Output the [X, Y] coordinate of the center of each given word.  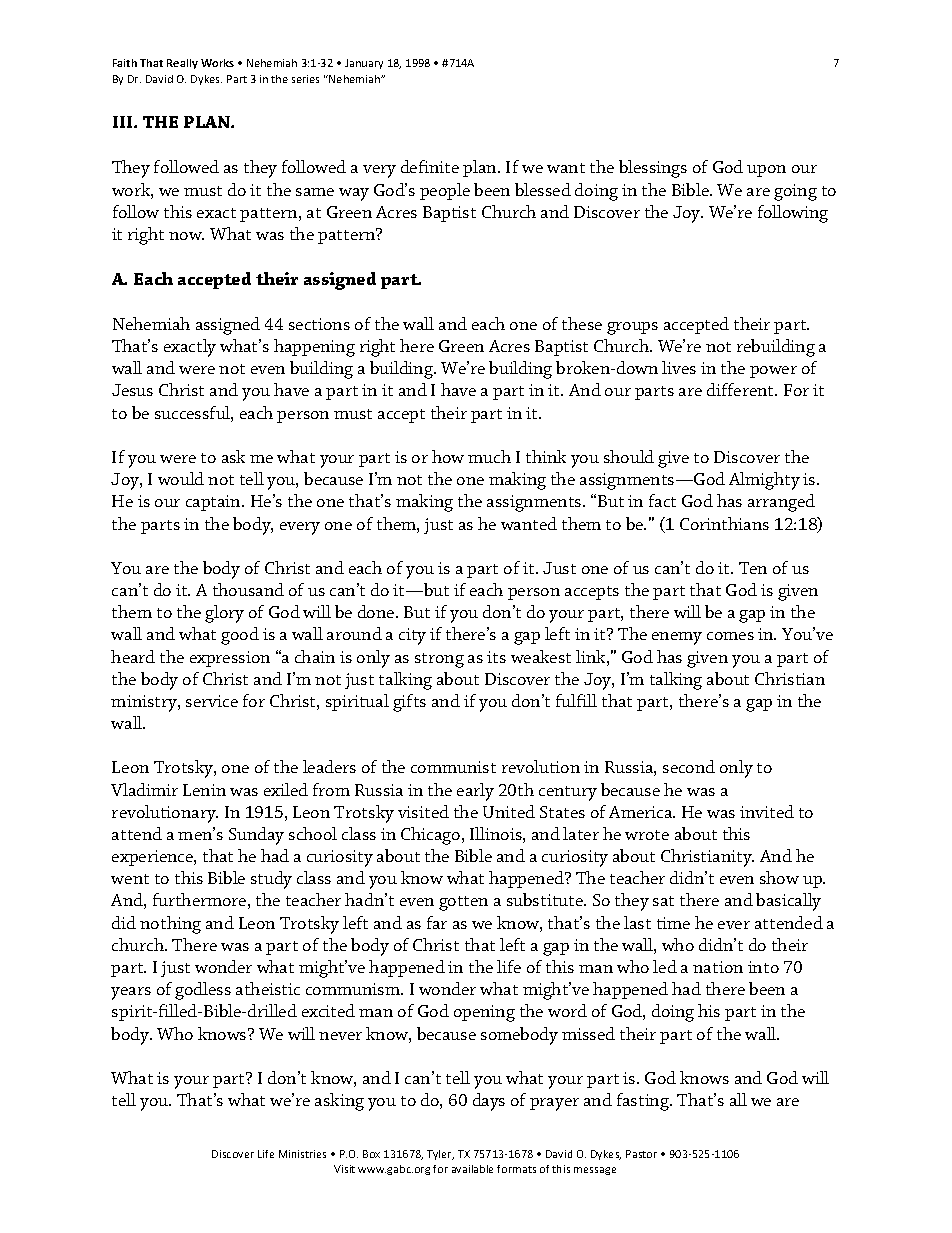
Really [182, 64]
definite [430, 166]
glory [224, 614]
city [412, 636]
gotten [463, 903]
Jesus [132, 390]
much [489, 456]
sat [663, 901]
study [271, 880]
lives [679, 367]
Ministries [302, 1154]
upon [766, 171]
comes [730, 636]
